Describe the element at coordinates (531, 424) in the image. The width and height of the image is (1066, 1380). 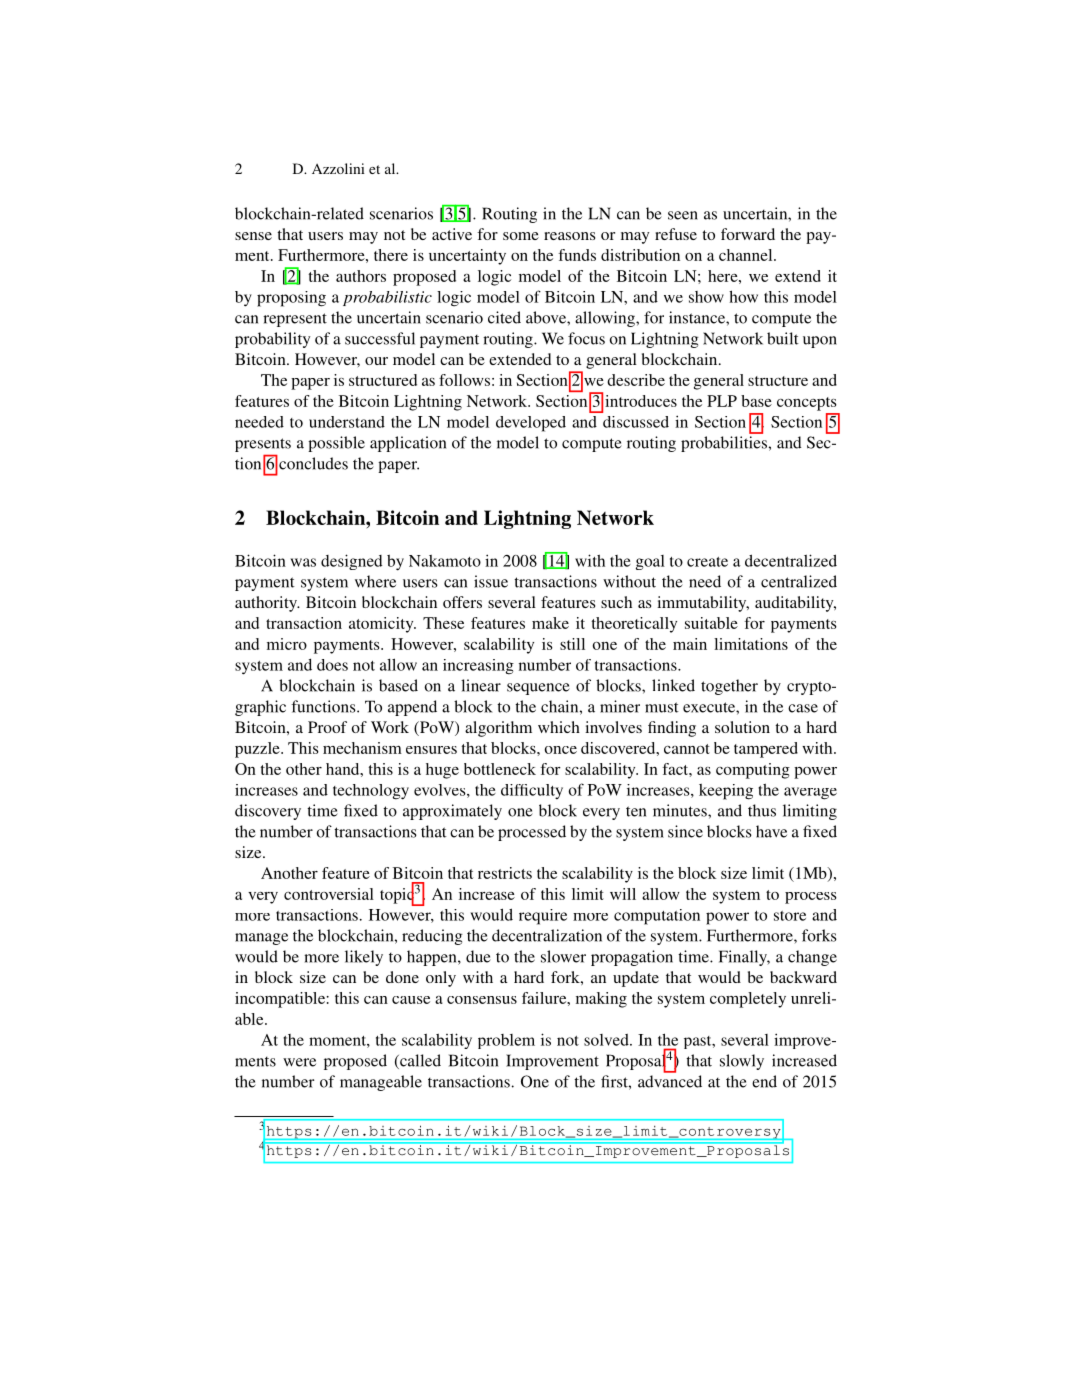
I see `developed` at that location.
